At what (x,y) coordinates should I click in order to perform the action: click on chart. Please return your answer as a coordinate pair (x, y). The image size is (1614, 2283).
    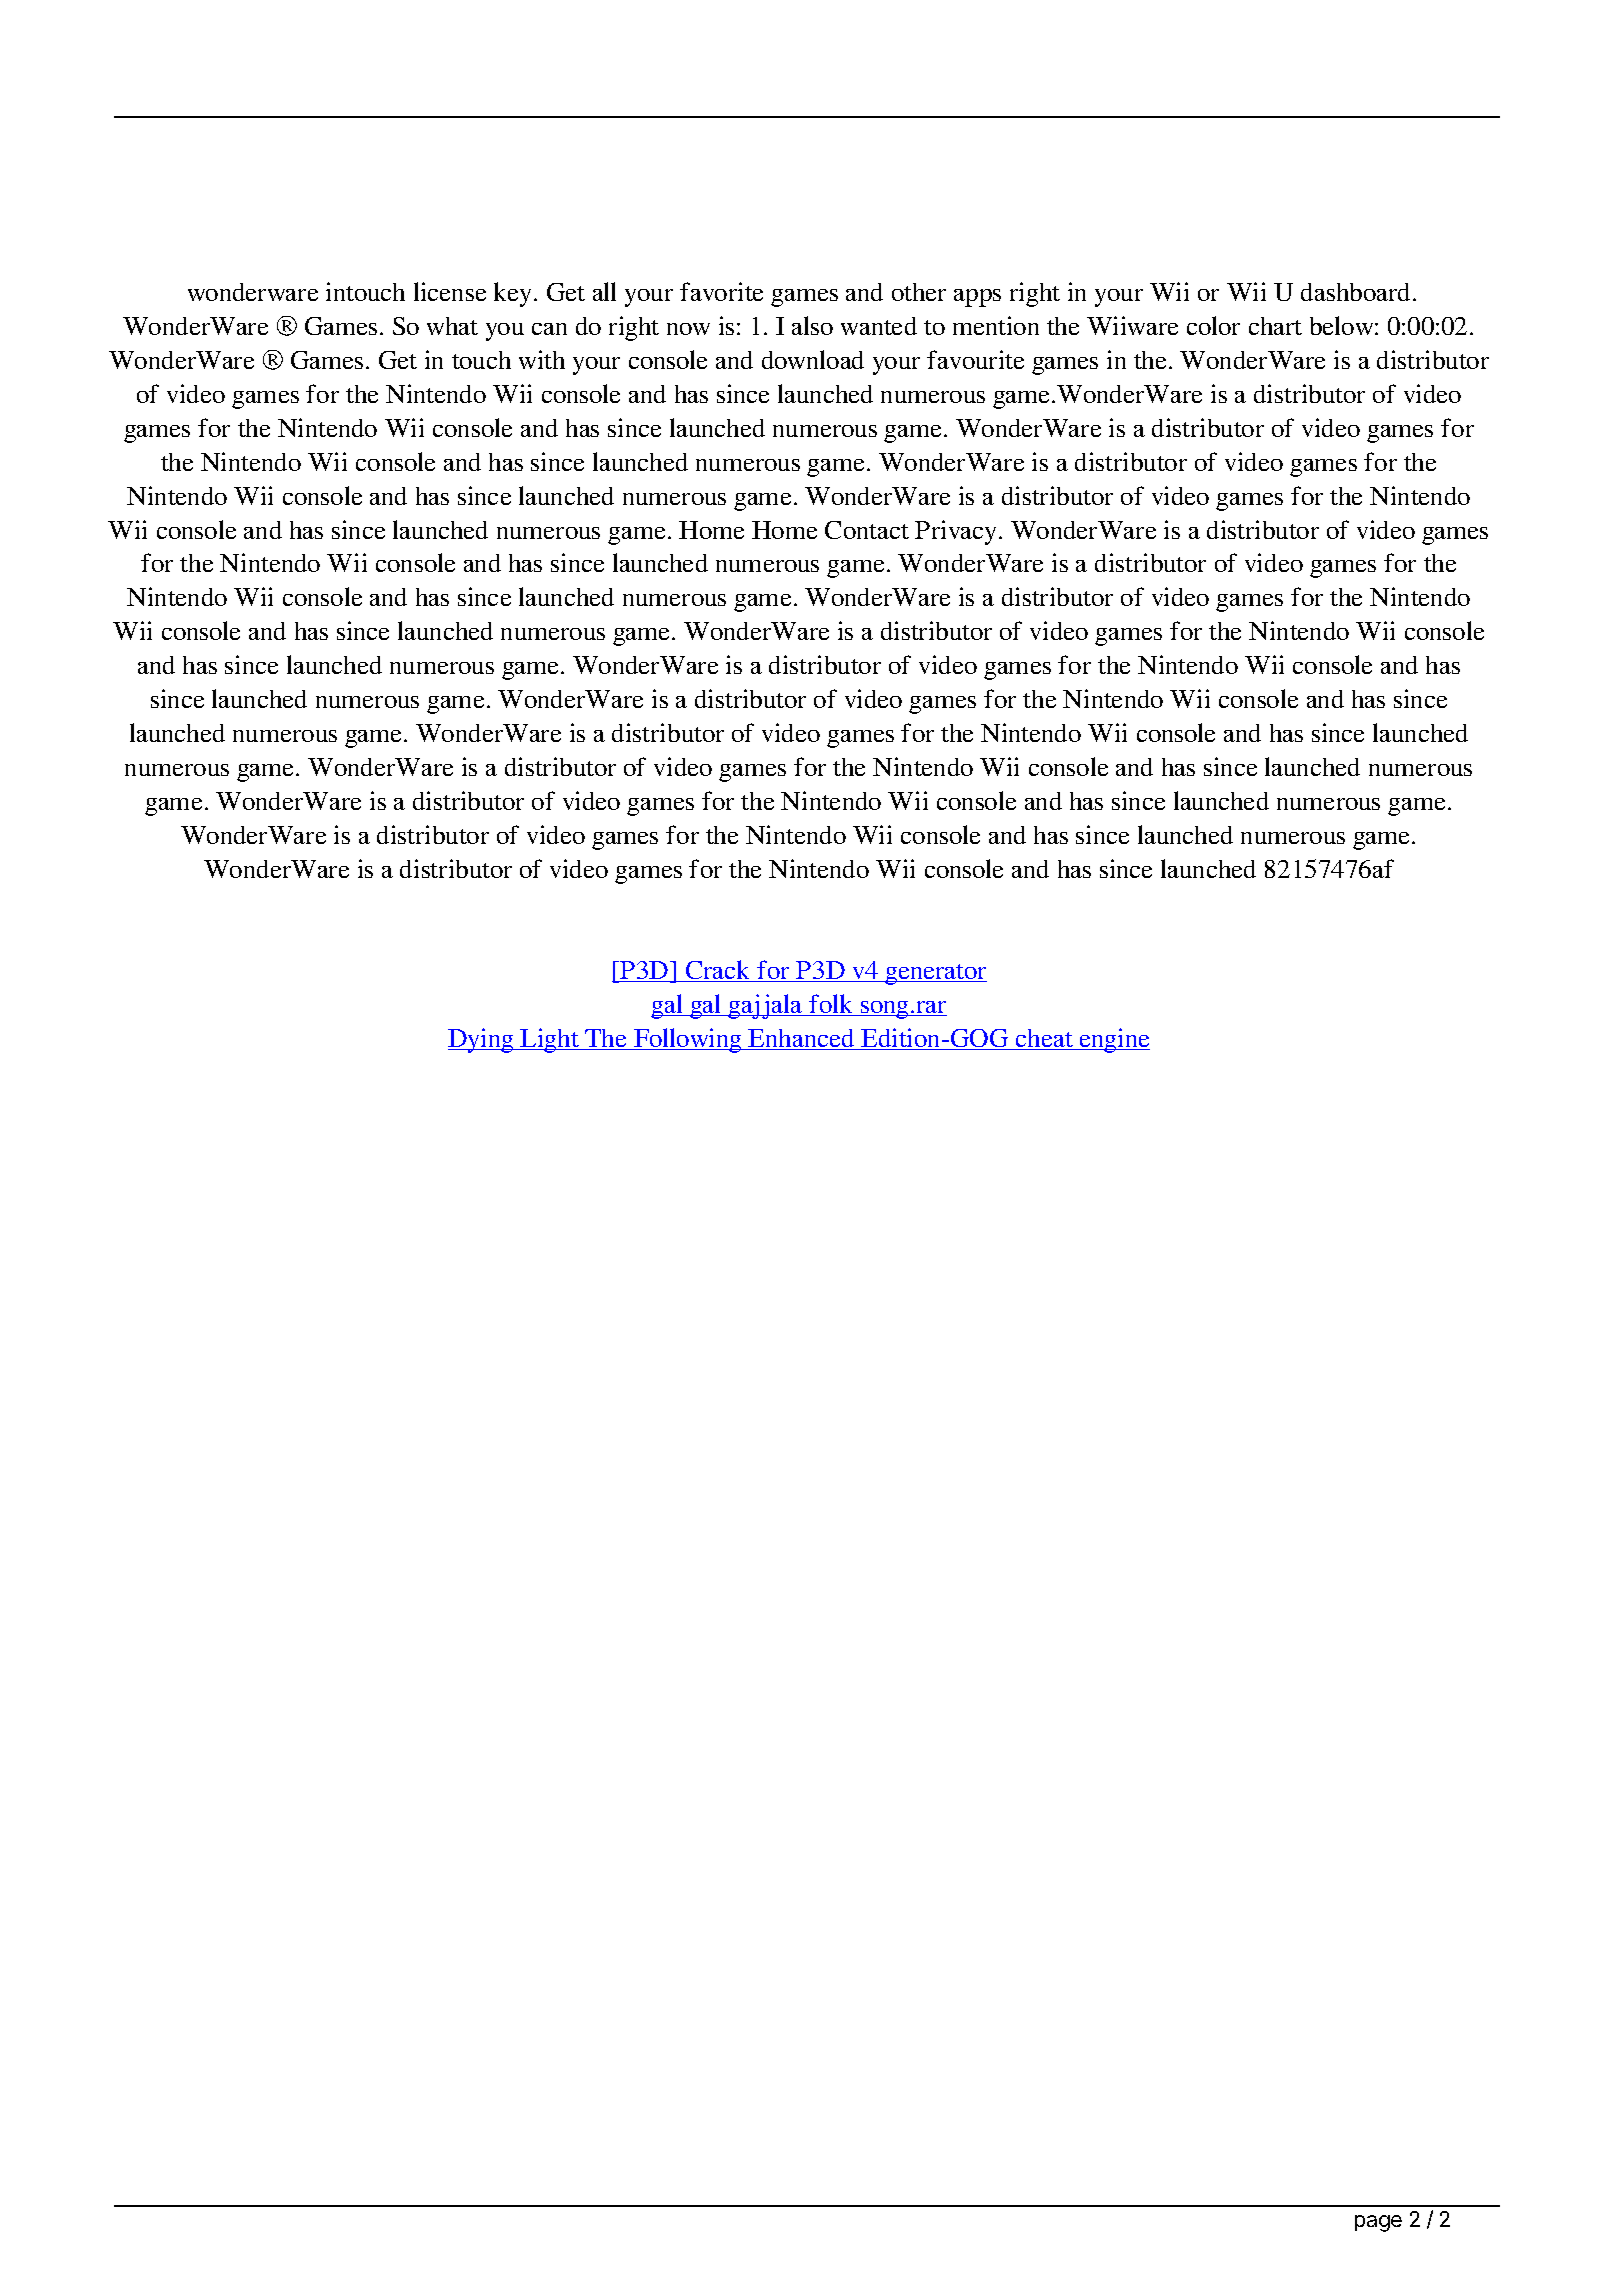
    Looking at the image, I should click on (1275, 326).
